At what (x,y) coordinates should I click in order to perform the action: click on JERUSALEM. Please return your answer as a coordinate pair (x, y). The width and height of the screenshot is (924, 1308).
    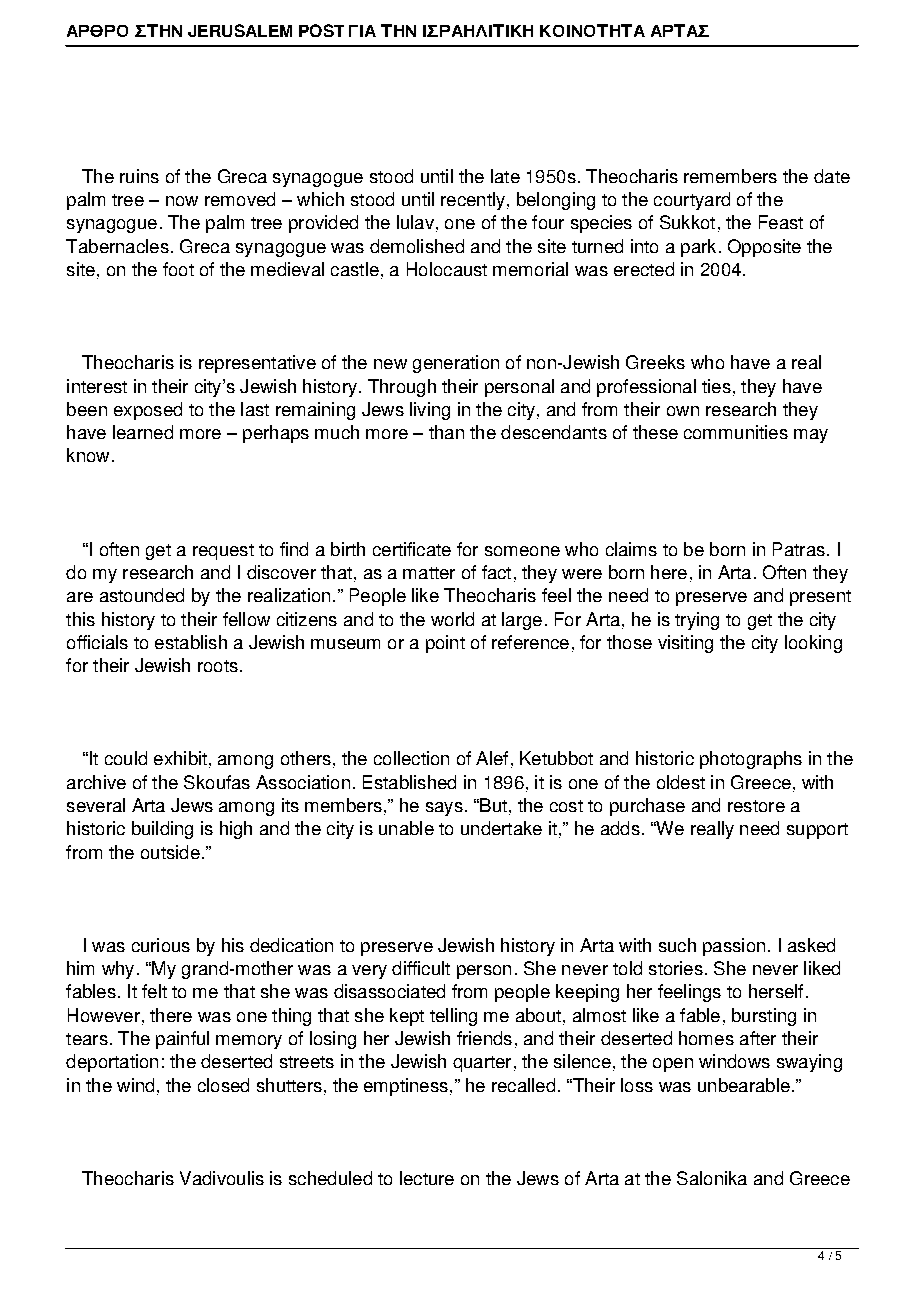
    Looking at the image, I should click on (240, 30).
